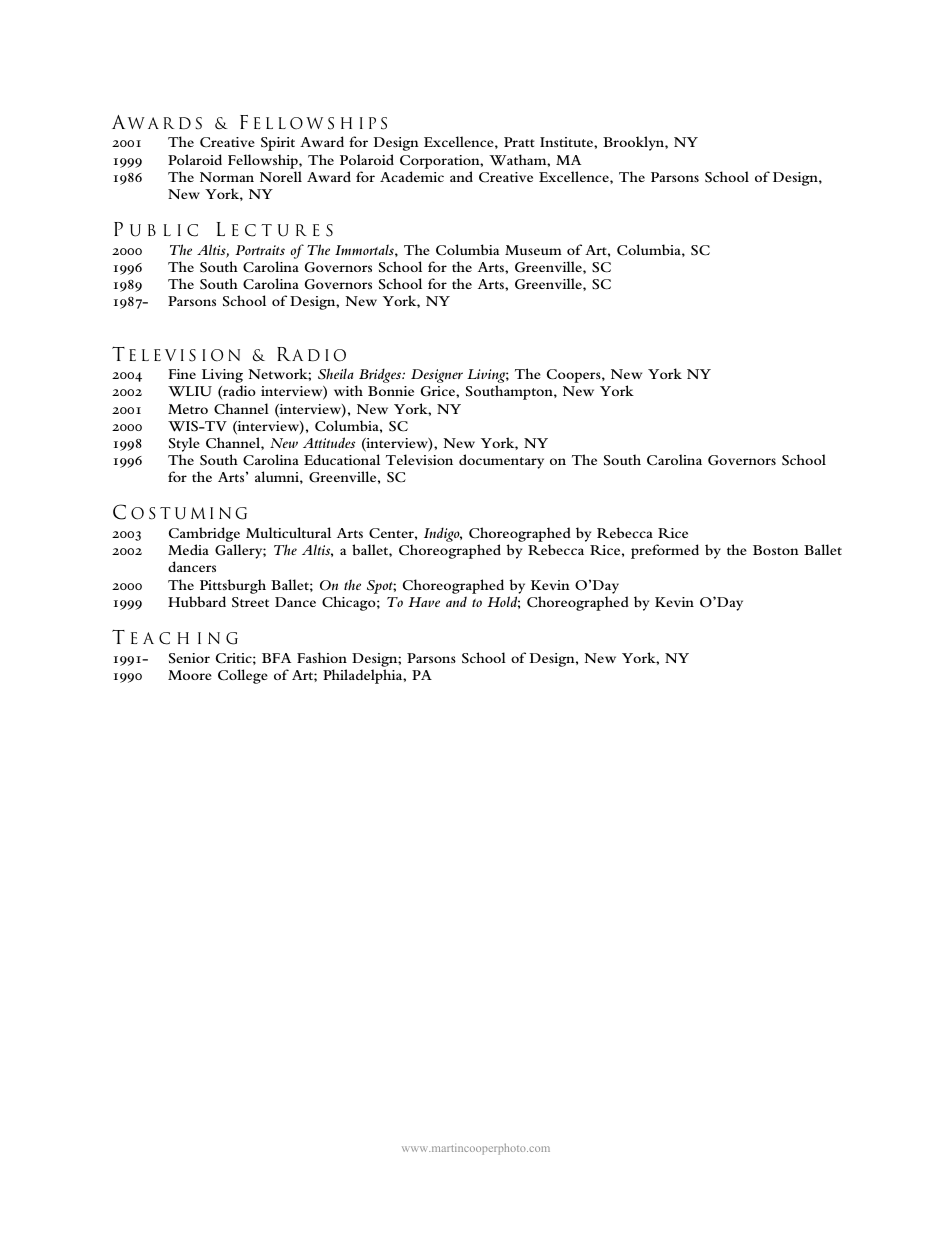 This screenshot has height=1233, width=952. I want to click on Boston, so click(776, 550).
